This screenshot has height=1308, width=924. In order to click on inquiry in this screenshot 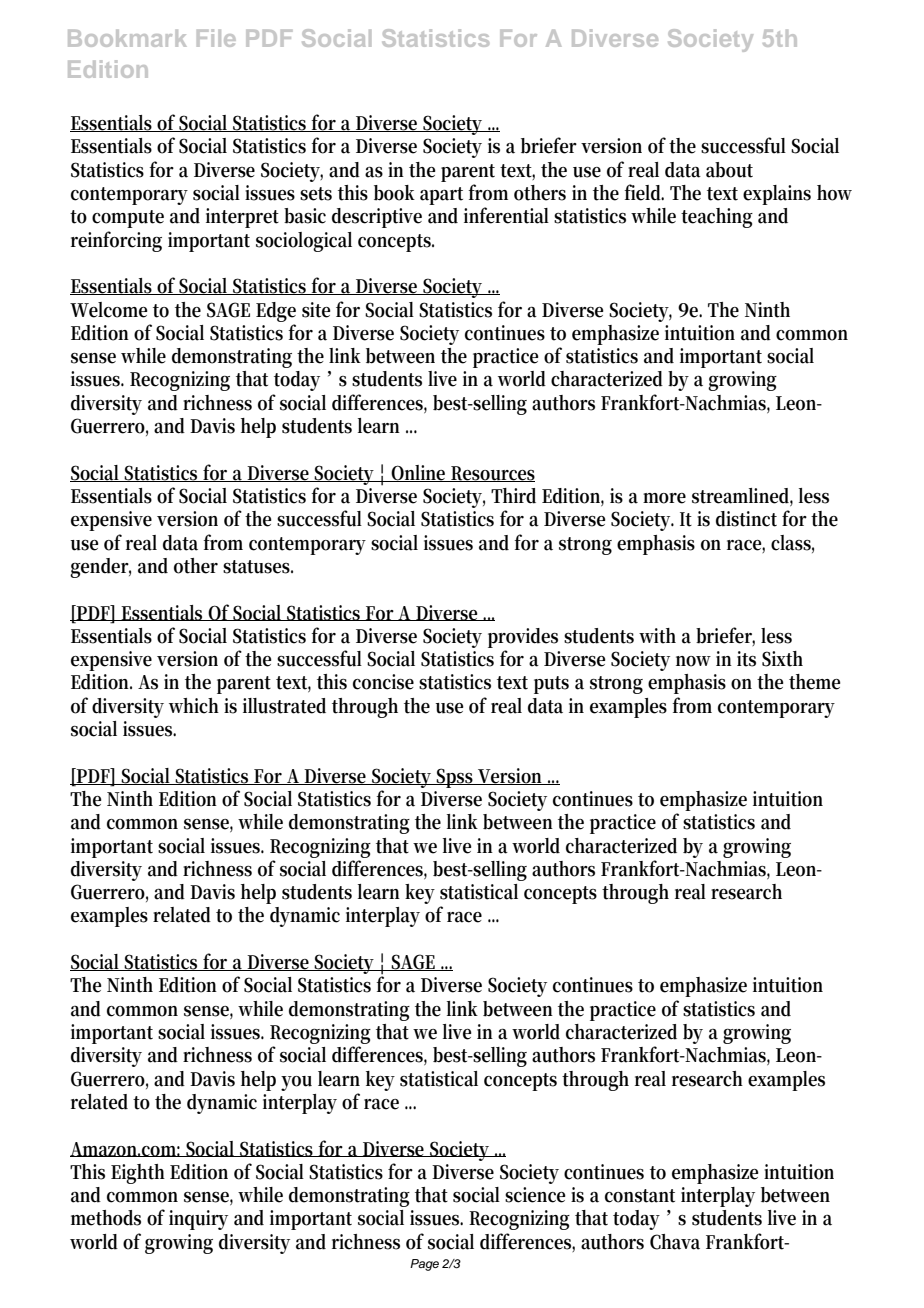, I will do `click(198, 1220)`.
